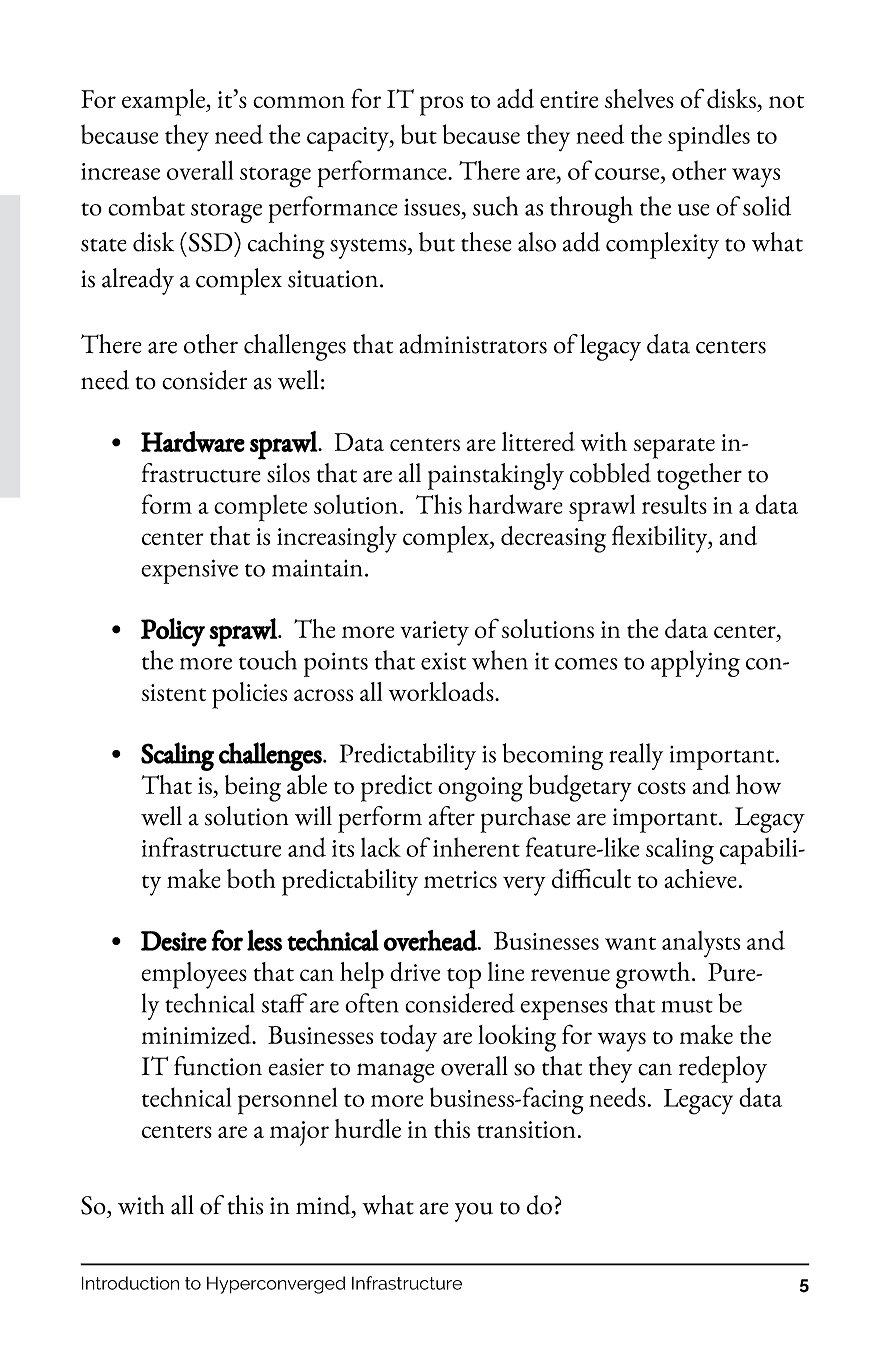 Image resolution: width=887 pixels, height=1372 pixels. I want to click on both, so click(251, 878).
